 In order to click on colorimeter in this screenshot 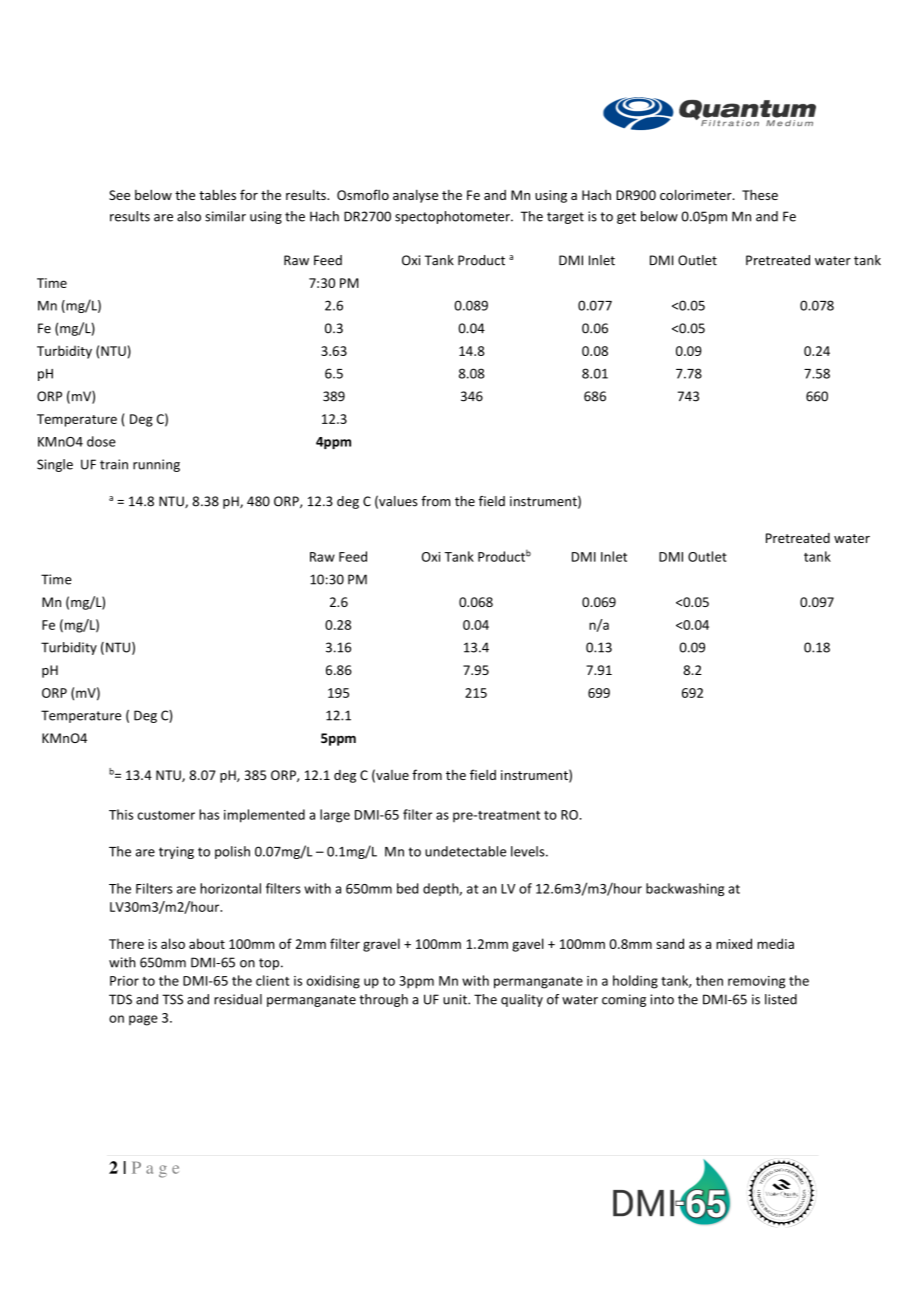, I will do `click(697, 194)`.
